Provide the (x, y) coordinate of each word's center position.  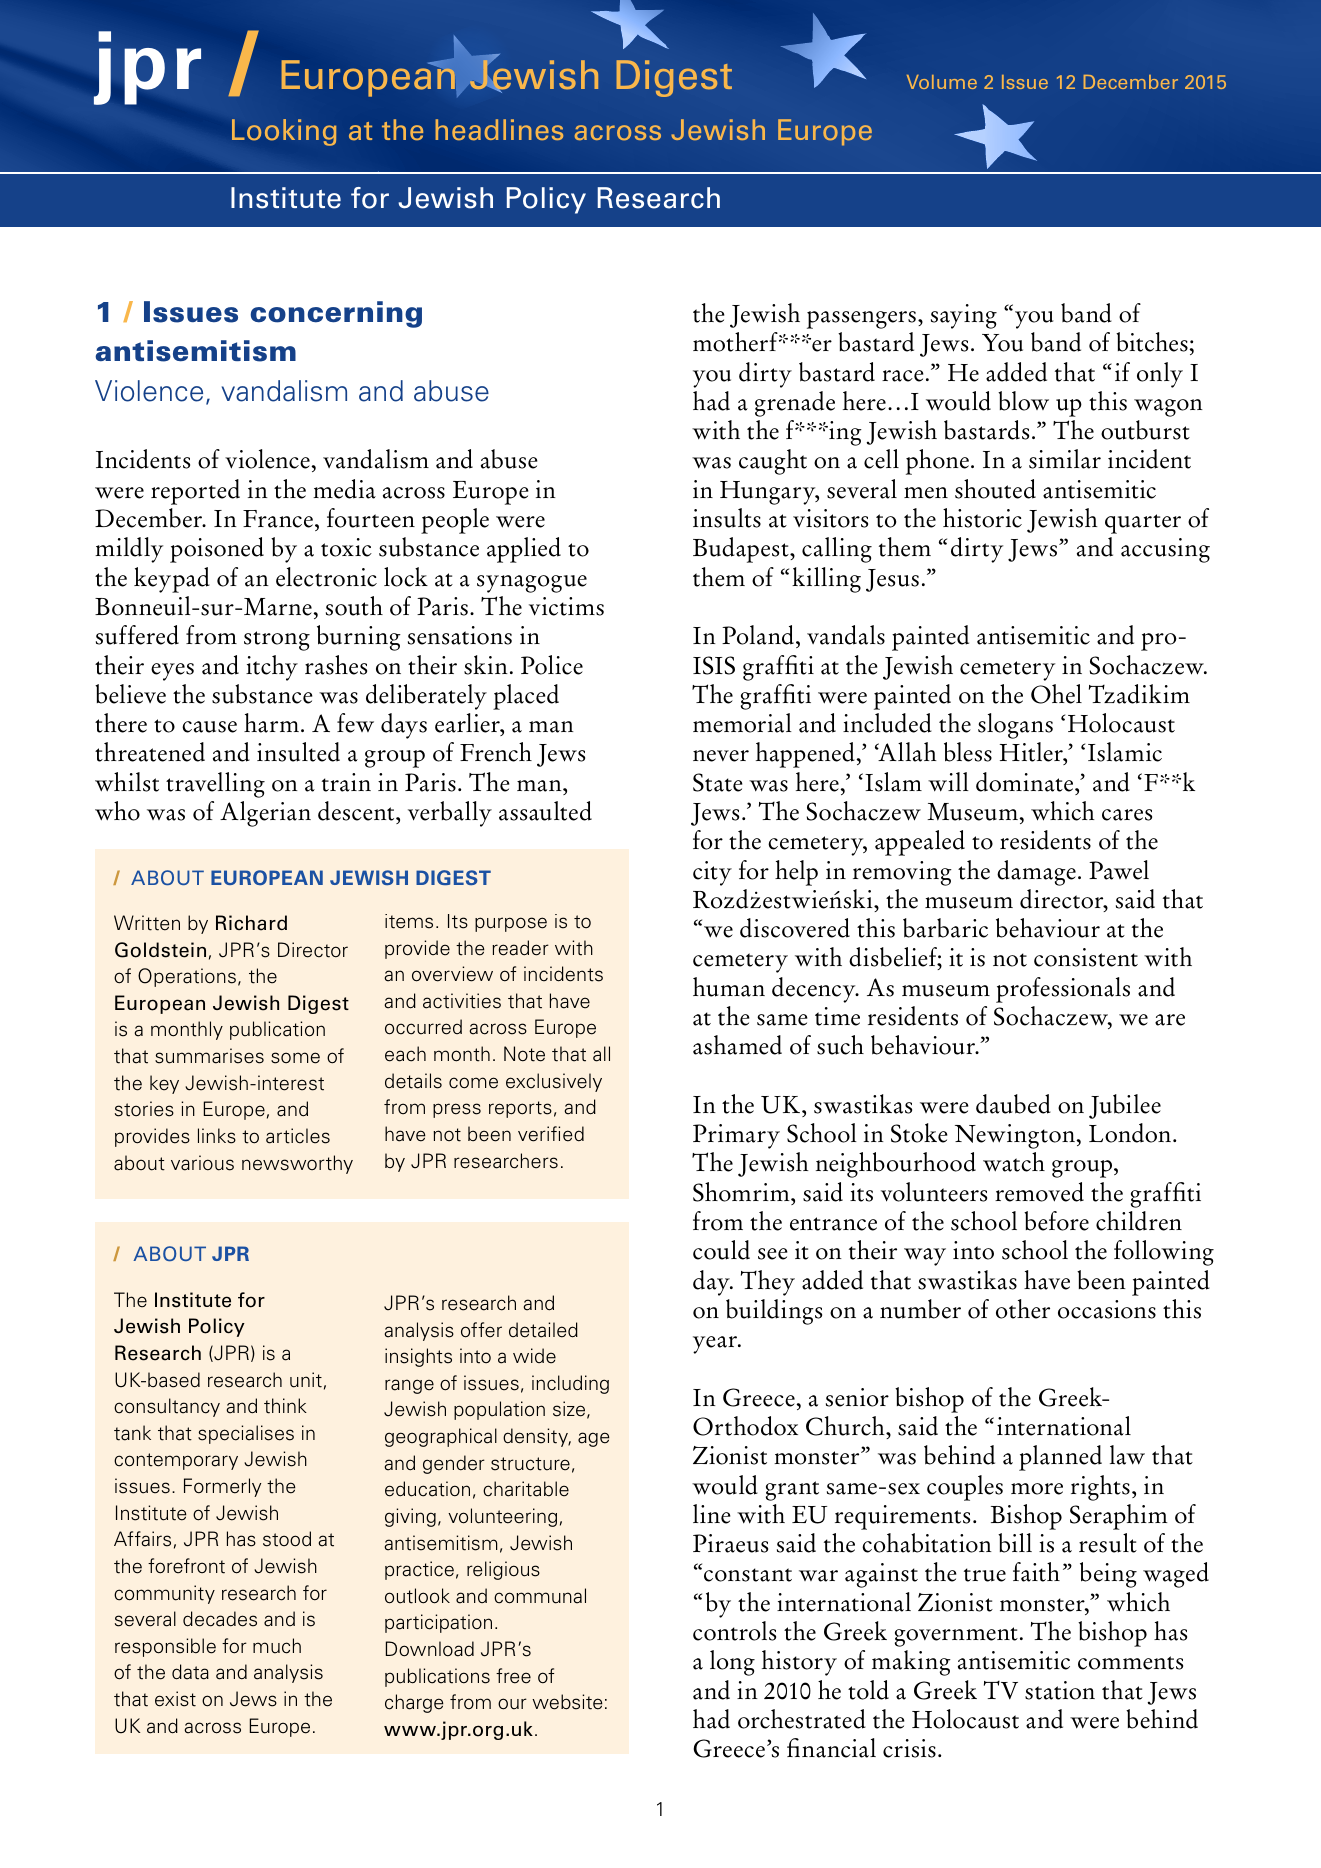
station (1060, 1690)
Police (552, 665)
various (202, 1163)
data (190, 1672)
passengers (861, 320)
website (567, 1702)
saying (964, 316)
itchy (272, 668)
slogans (1015, 726)
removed (1039, 1192)
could (721, 1250)
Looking (284, 132)
